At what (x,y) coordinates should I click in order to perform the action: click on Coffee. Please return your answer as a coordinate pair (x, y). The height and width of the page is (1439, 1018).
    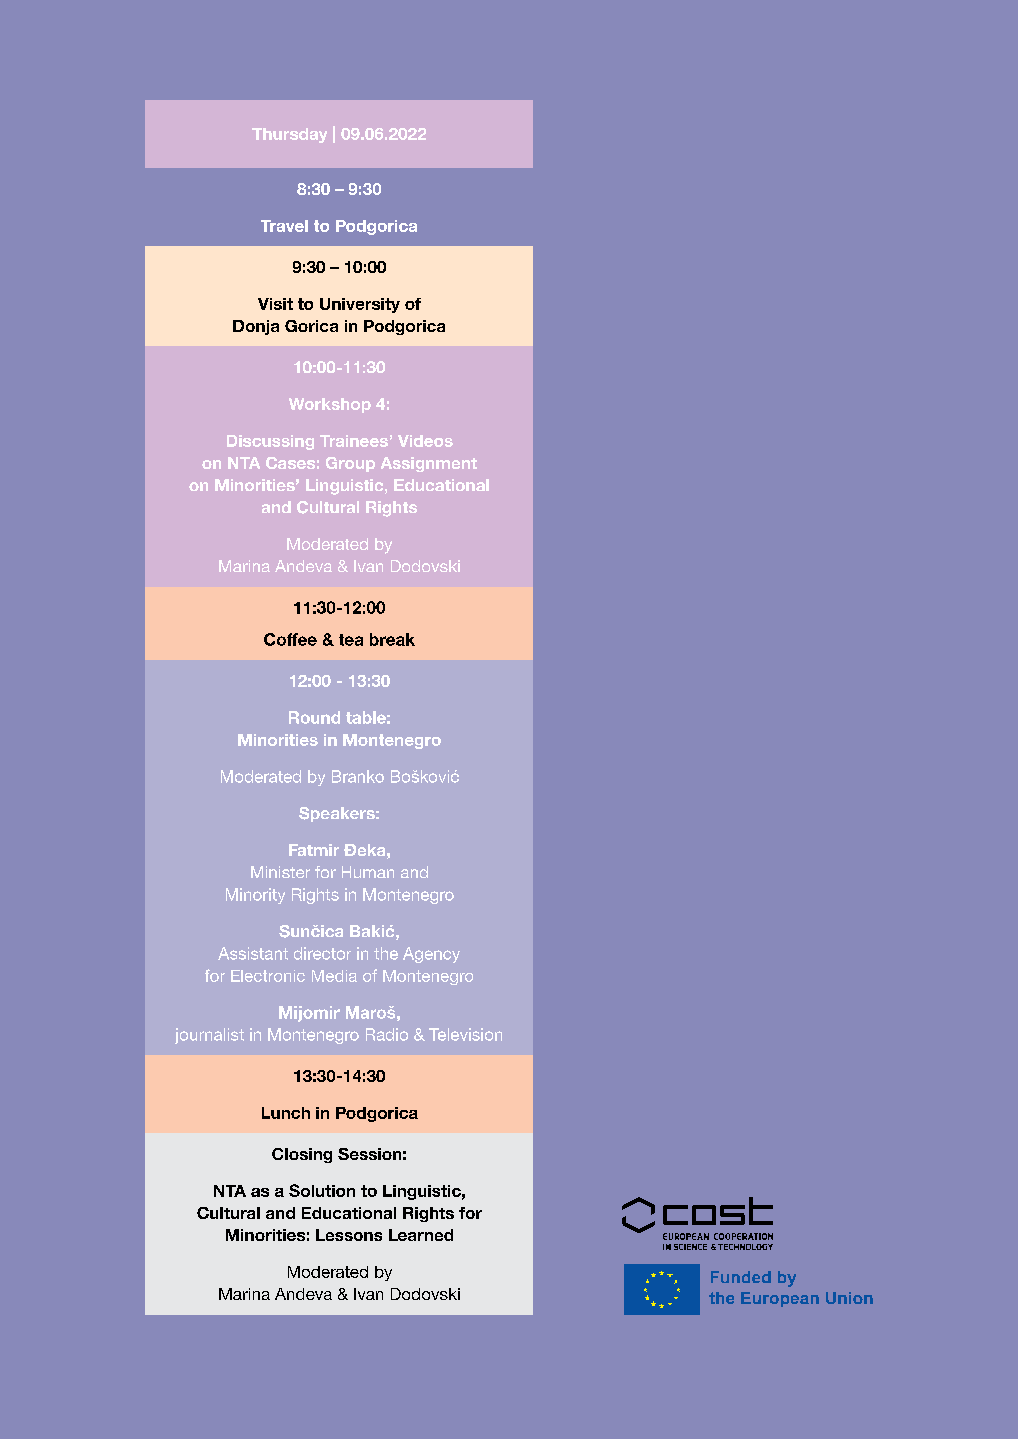
    Looking at the image, I should click on (290, 639).
